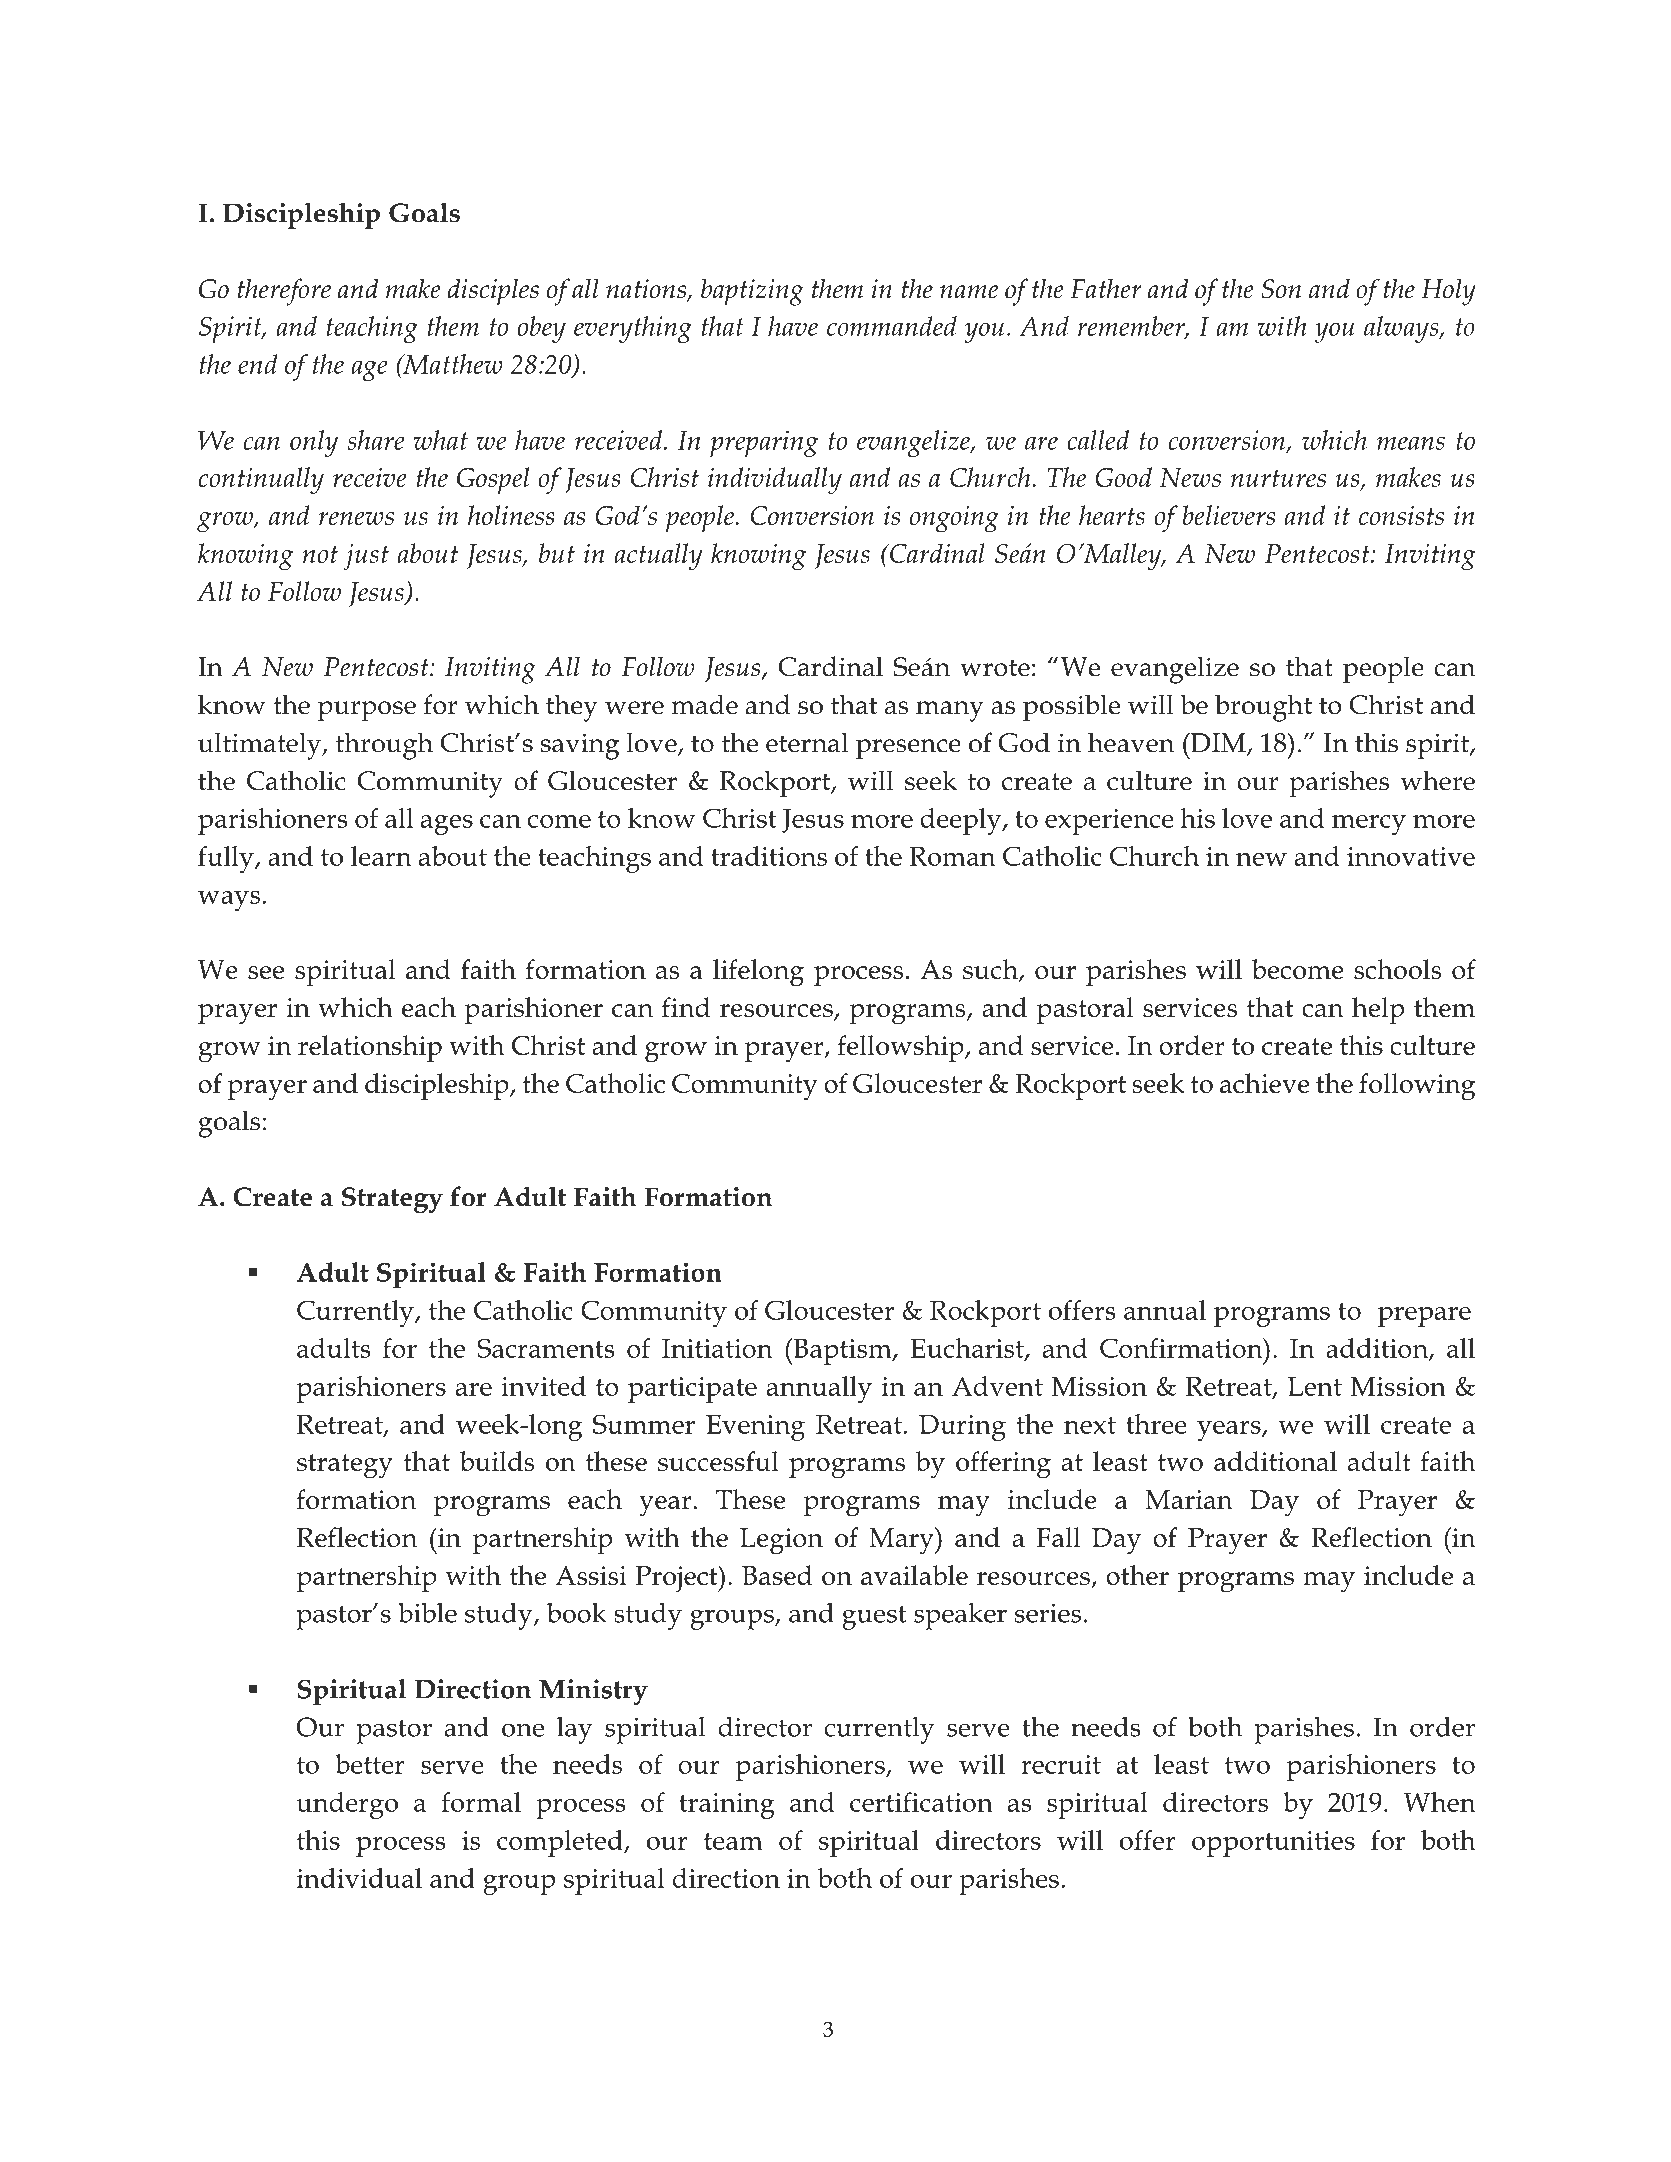  I want to click on schools, so click(1398, 969).
